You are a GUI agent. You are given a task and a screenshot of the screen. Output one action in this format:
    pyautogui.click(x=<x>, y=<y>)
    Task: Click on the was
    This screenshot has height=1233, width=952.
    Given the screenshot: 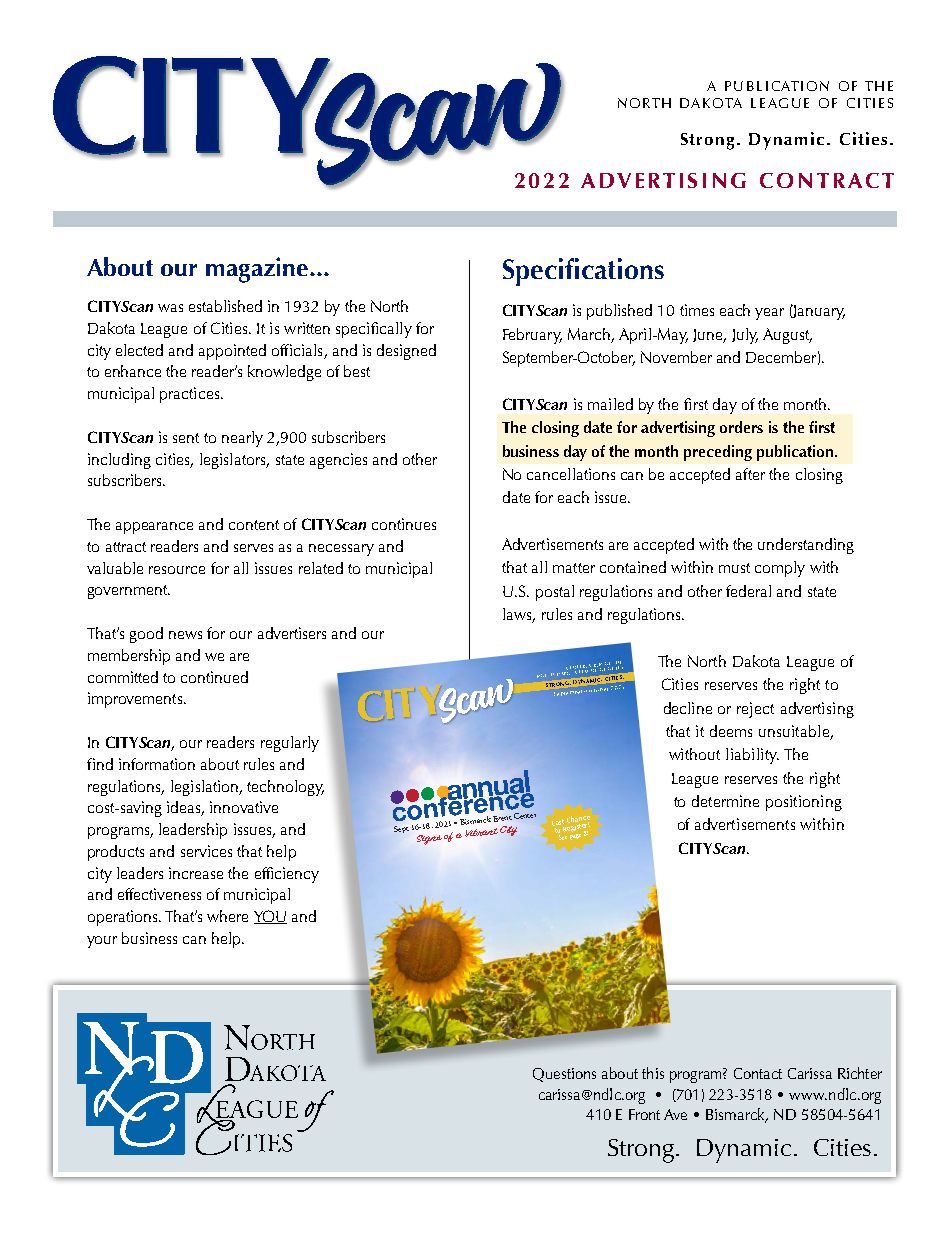 What is the action you would take?
    pyautogui.click(x=170, y=308)
